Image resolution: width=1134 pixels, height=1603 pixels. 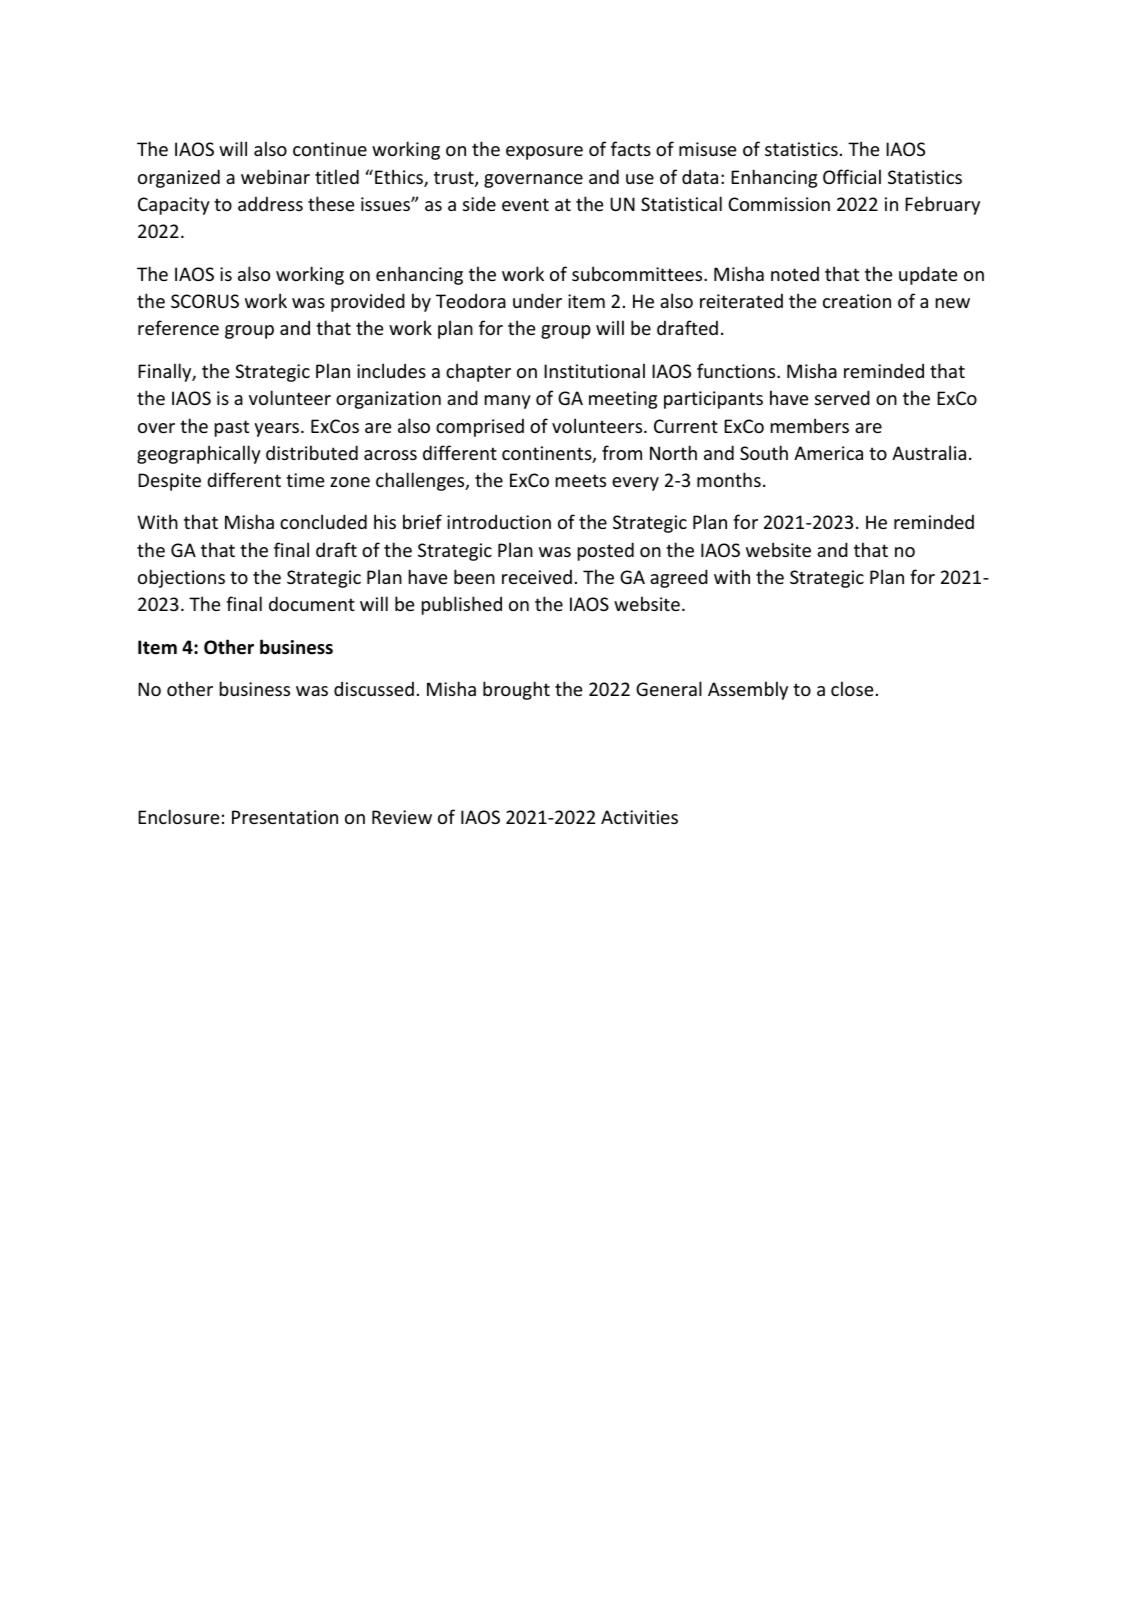 What do you see at coordinates (852, 176) in the screenshot?
I see `Official` at bounding box center [852, 176].
